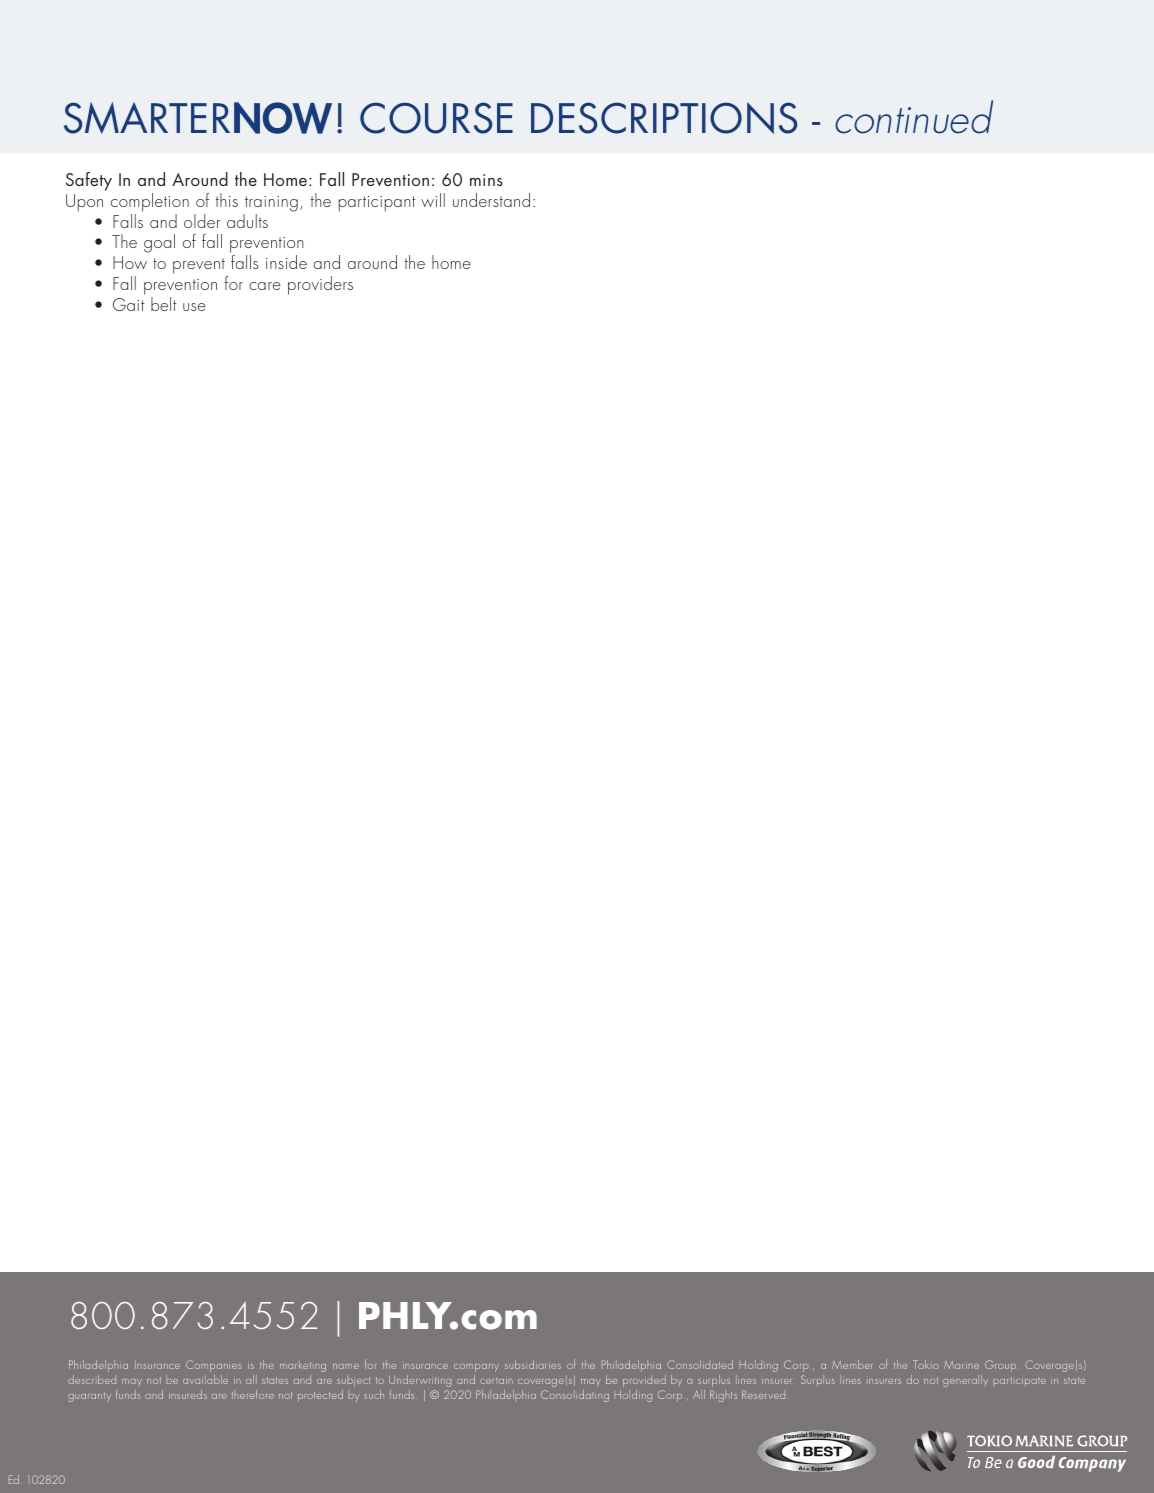 This image has width=1154, height=1493. What do you see at coordinates (575, 1396) in the image?
I see `Consolidating` at bounding box center [575, 1396].
